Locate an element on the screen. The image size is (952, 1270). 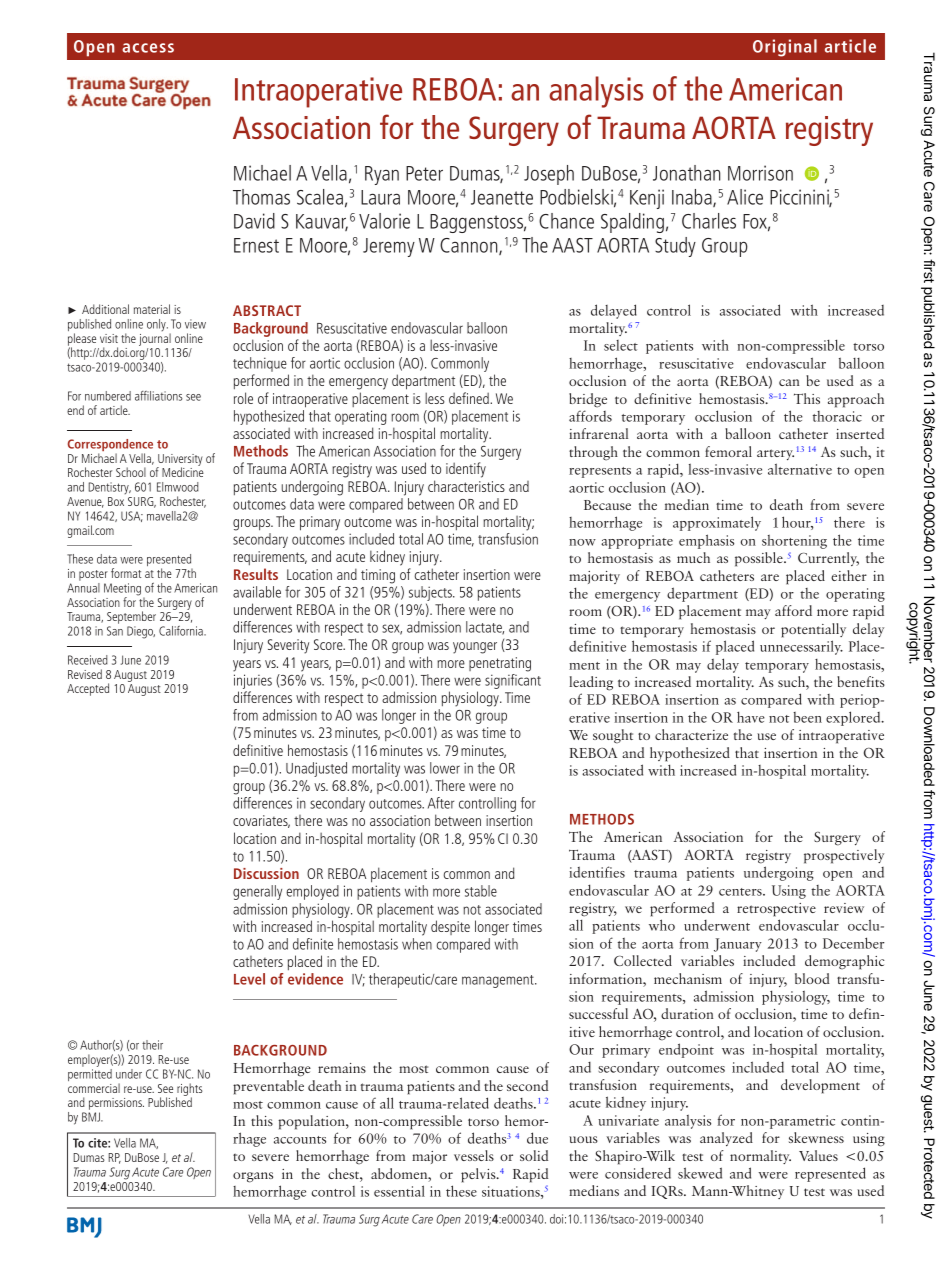
California is located at coordinates (182, 631).
